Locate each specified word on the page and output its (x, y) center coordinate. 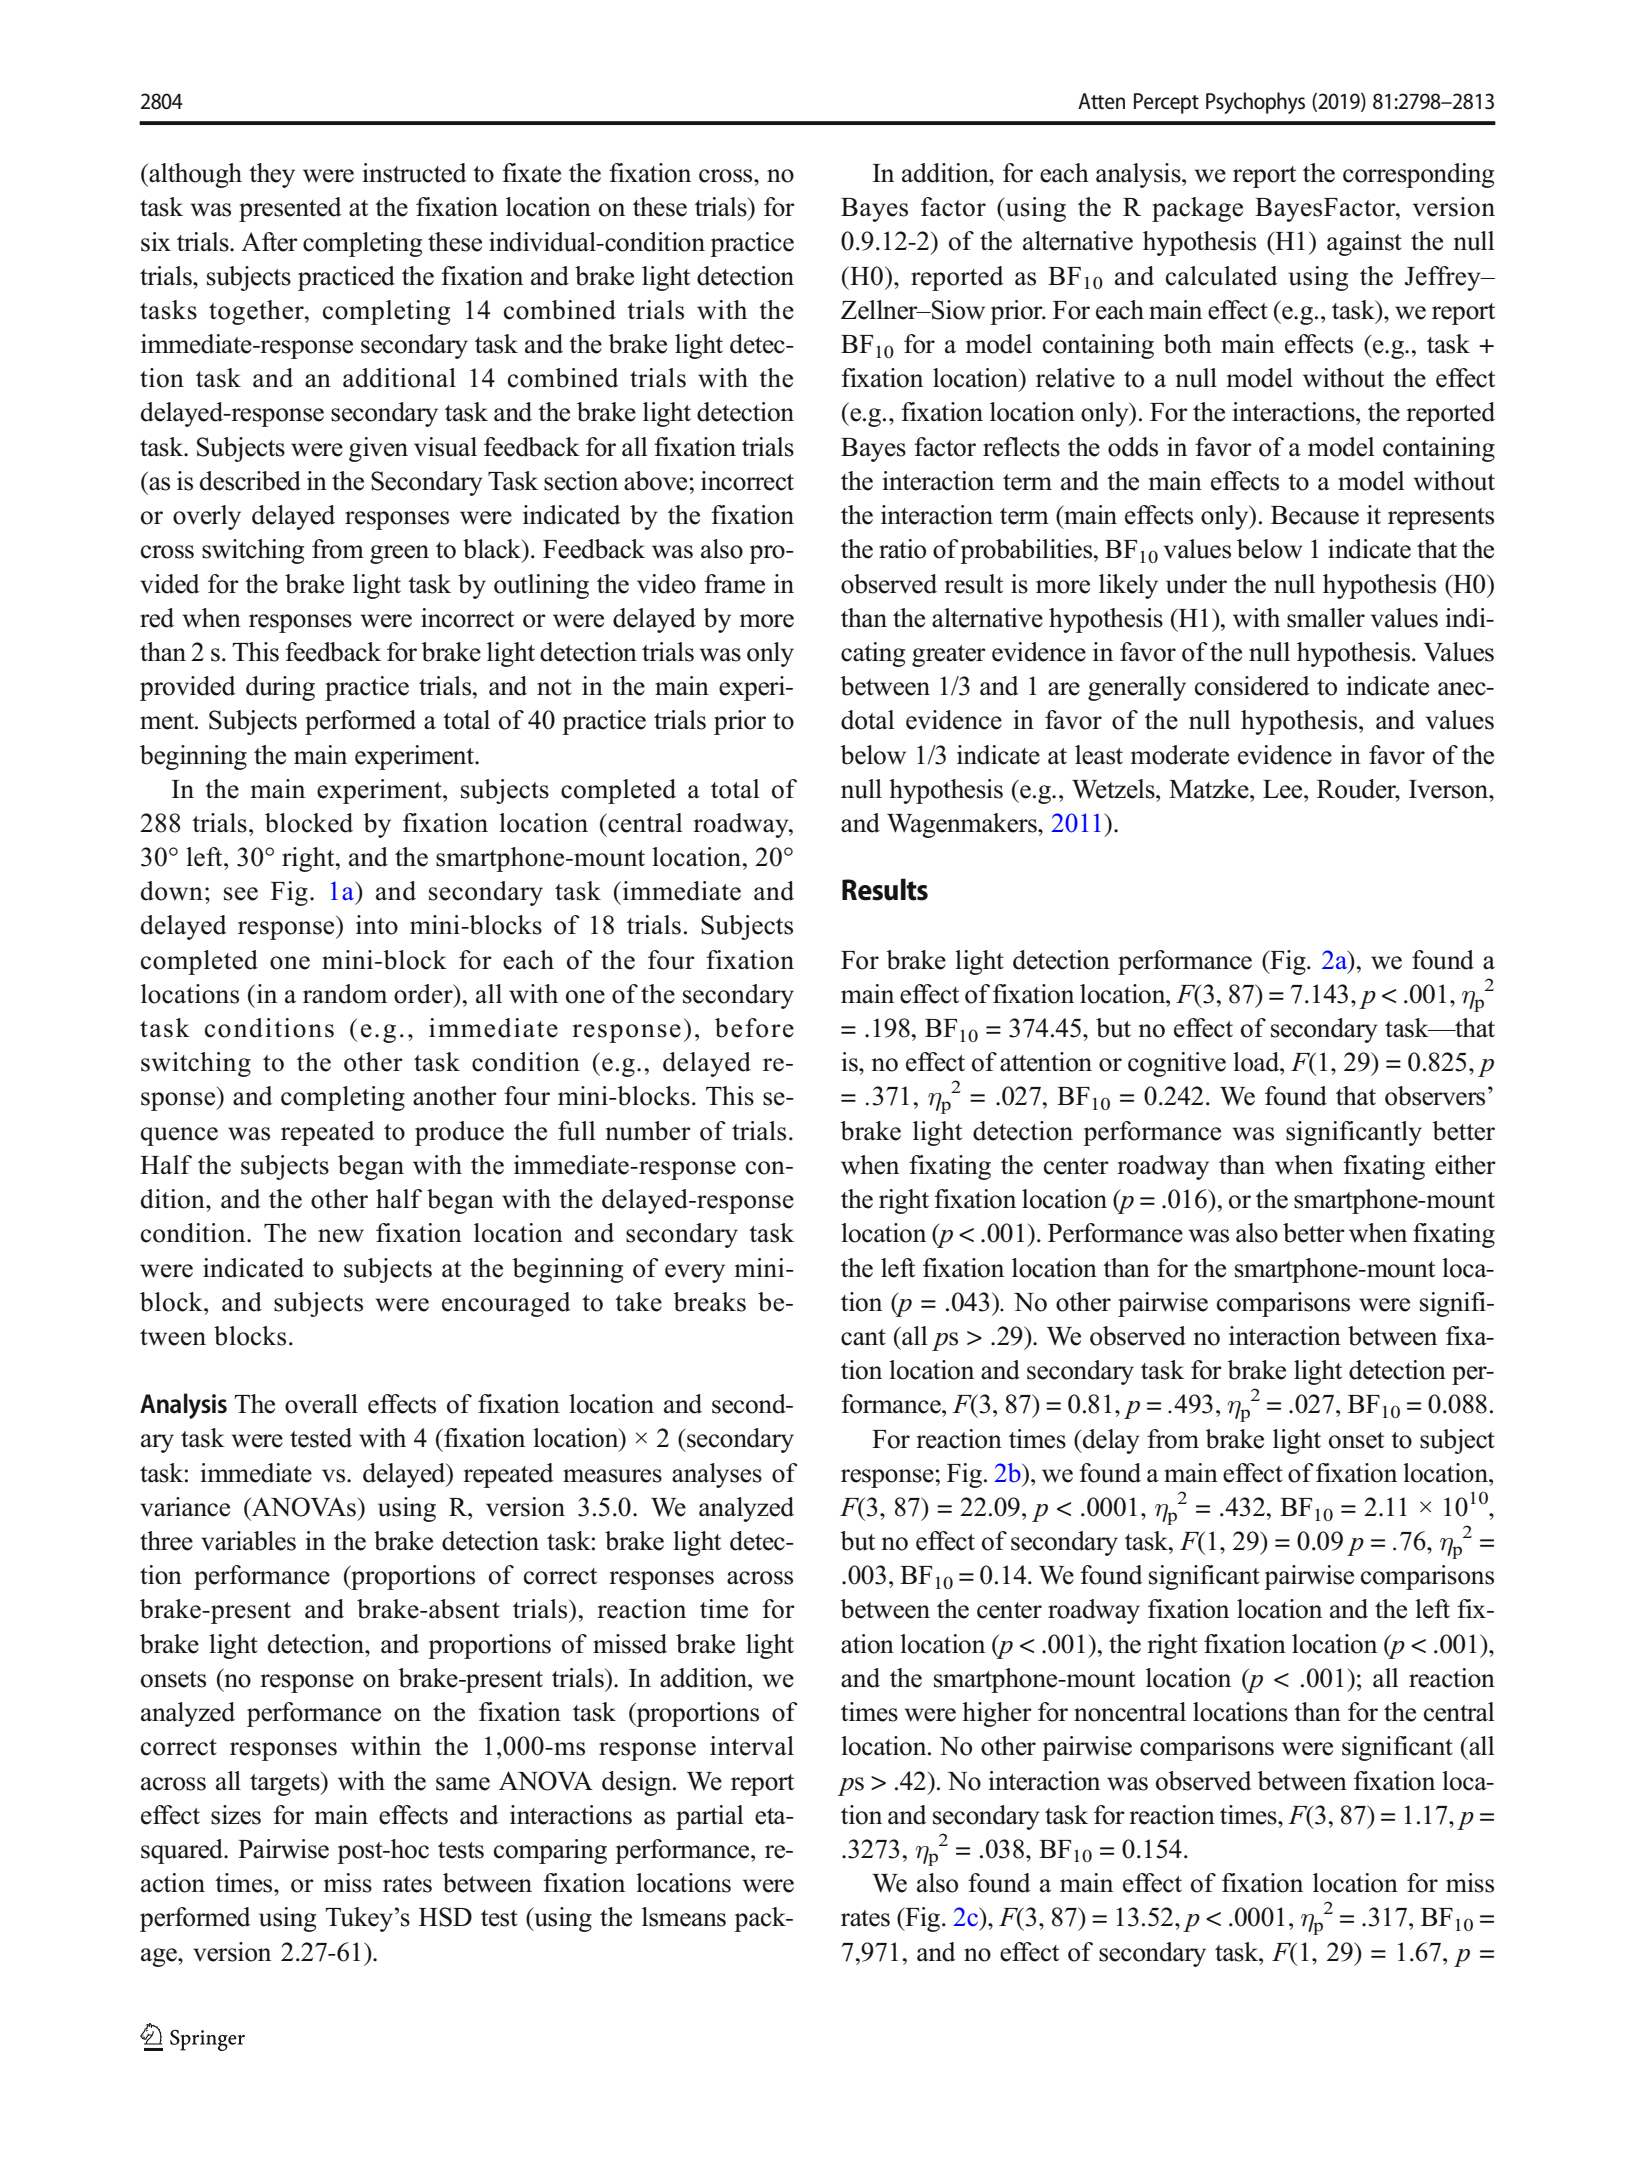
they (272, 175)
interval (752, 1746)
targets (286, 1784)
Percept (1166, 103)
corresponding (1418, 175)
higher (997, 1714)
